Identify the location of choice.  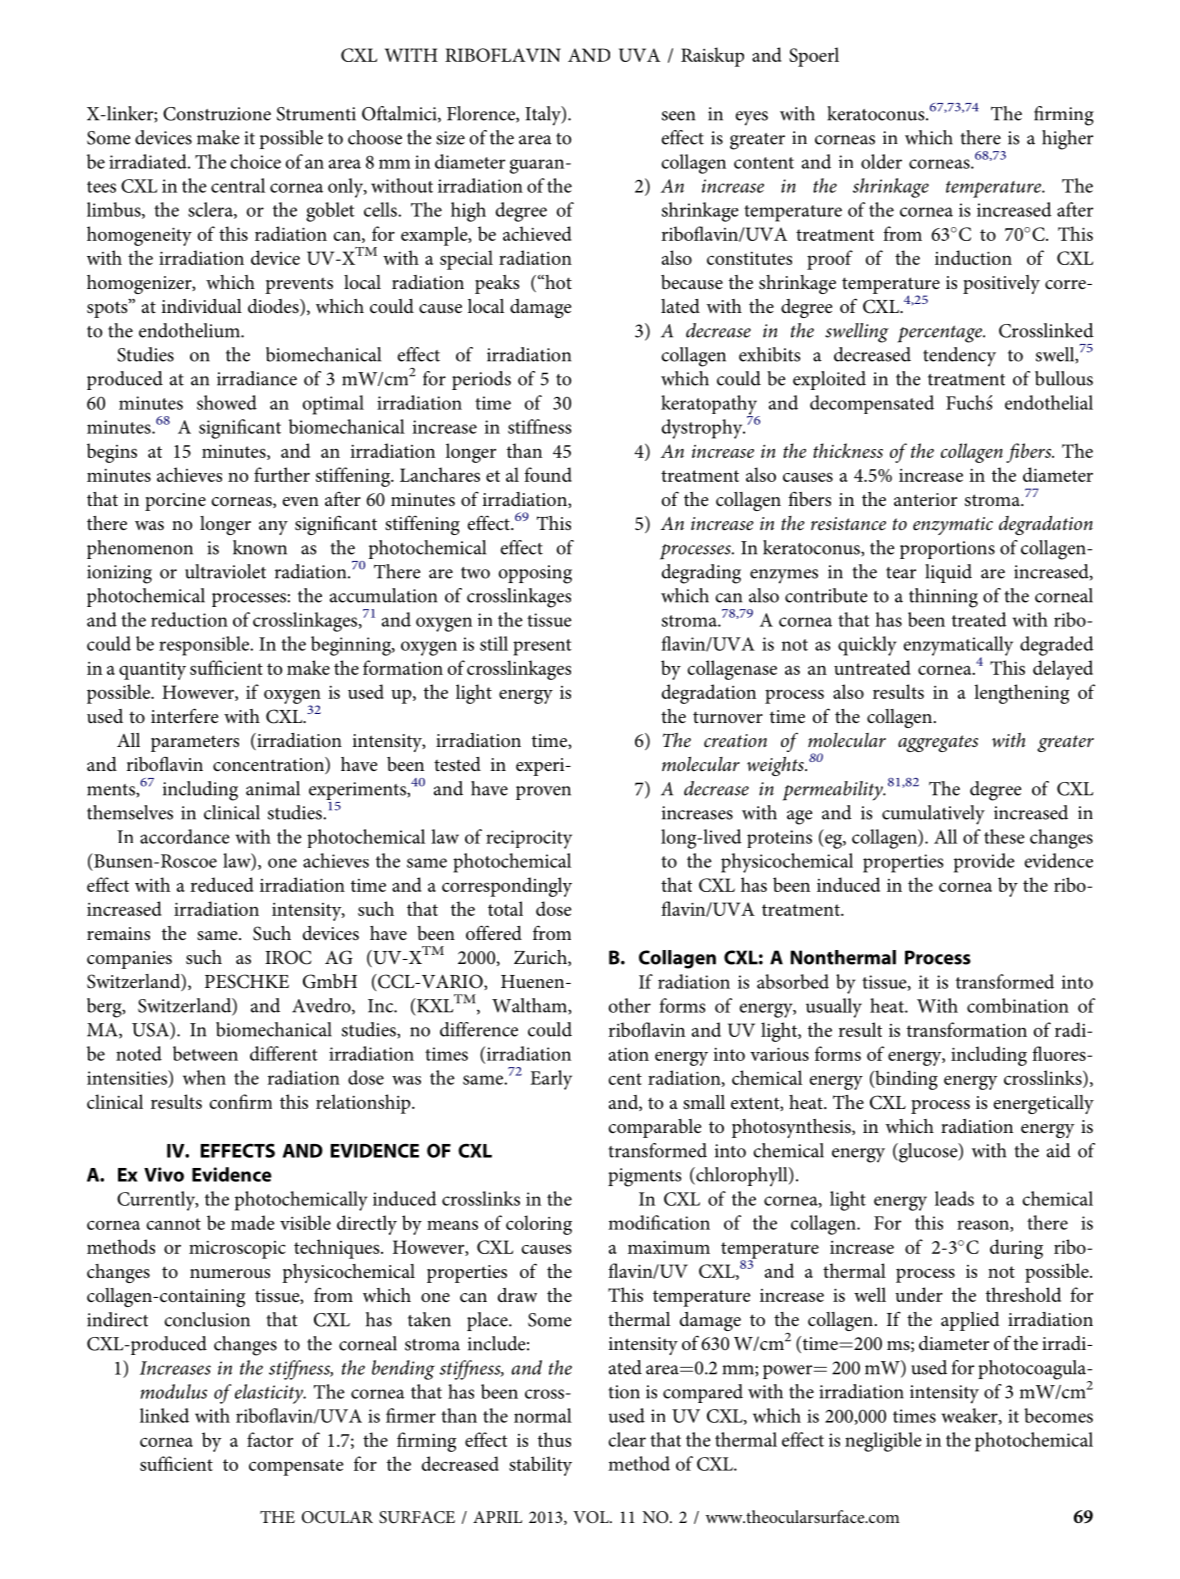
(255, 161).
